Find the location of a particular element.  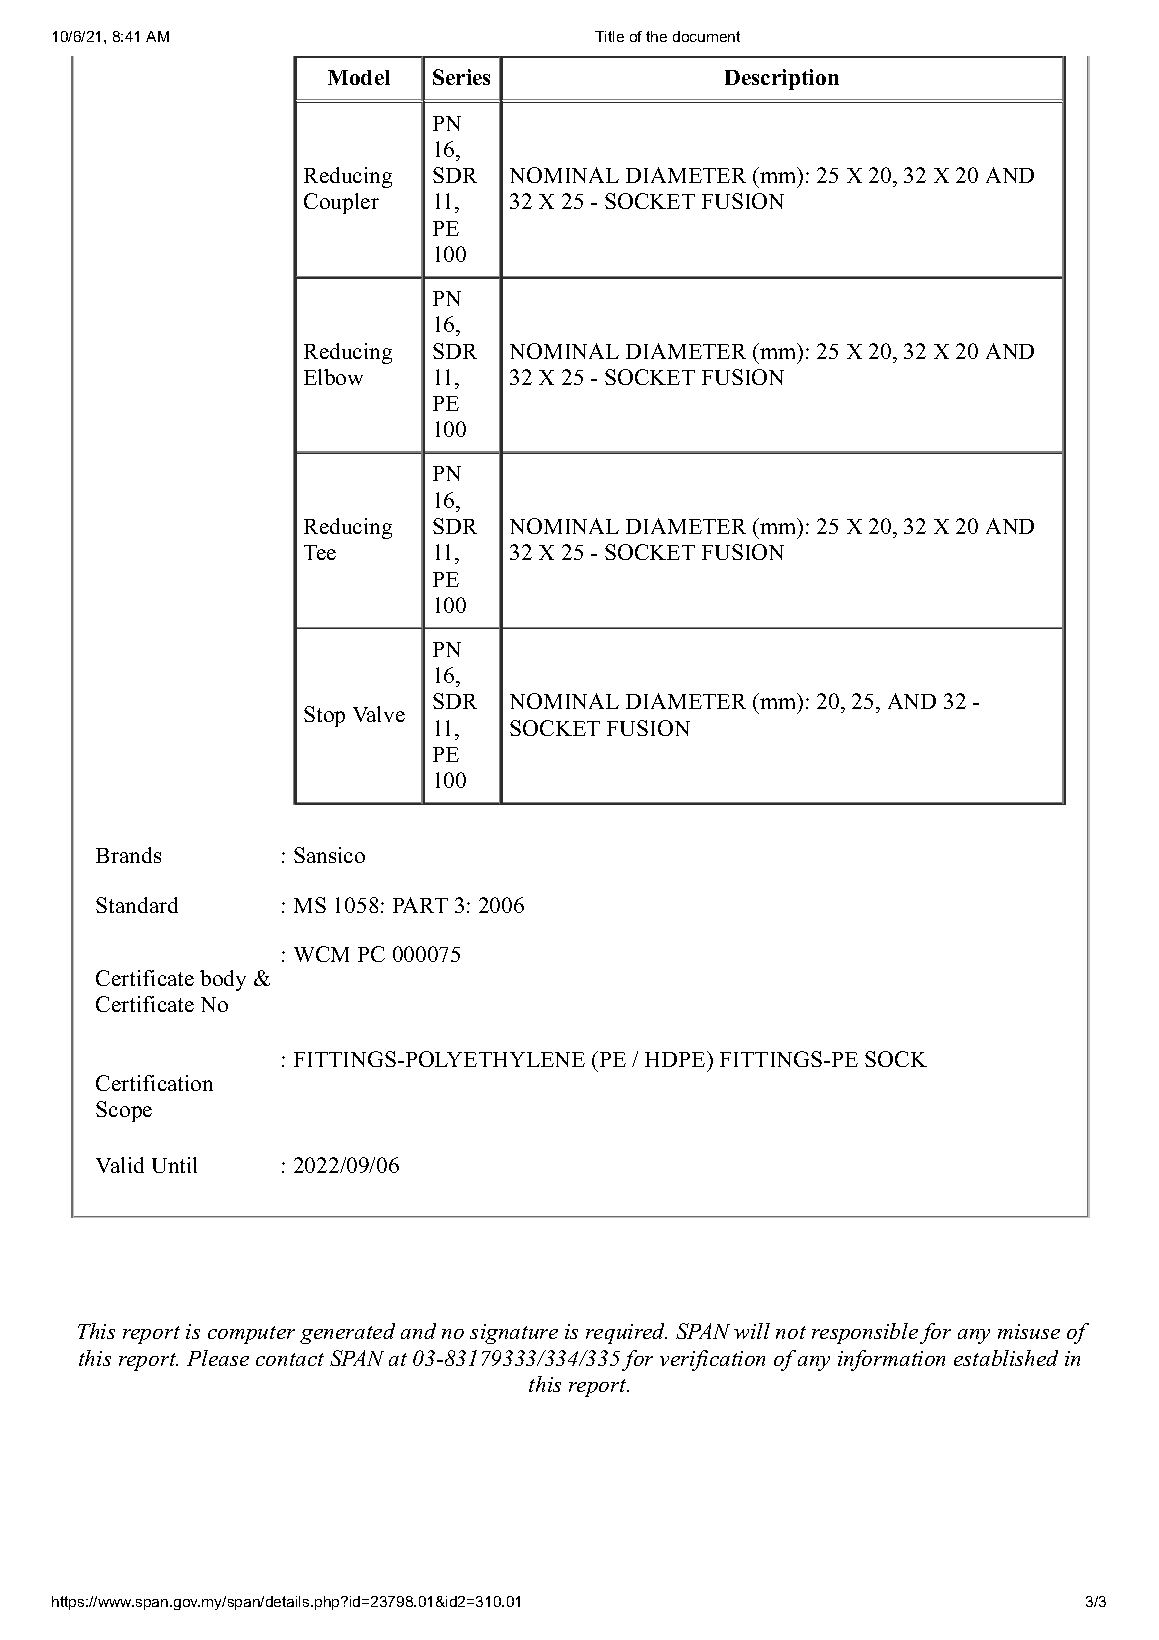

Description is located at coordinates (782, 79).
